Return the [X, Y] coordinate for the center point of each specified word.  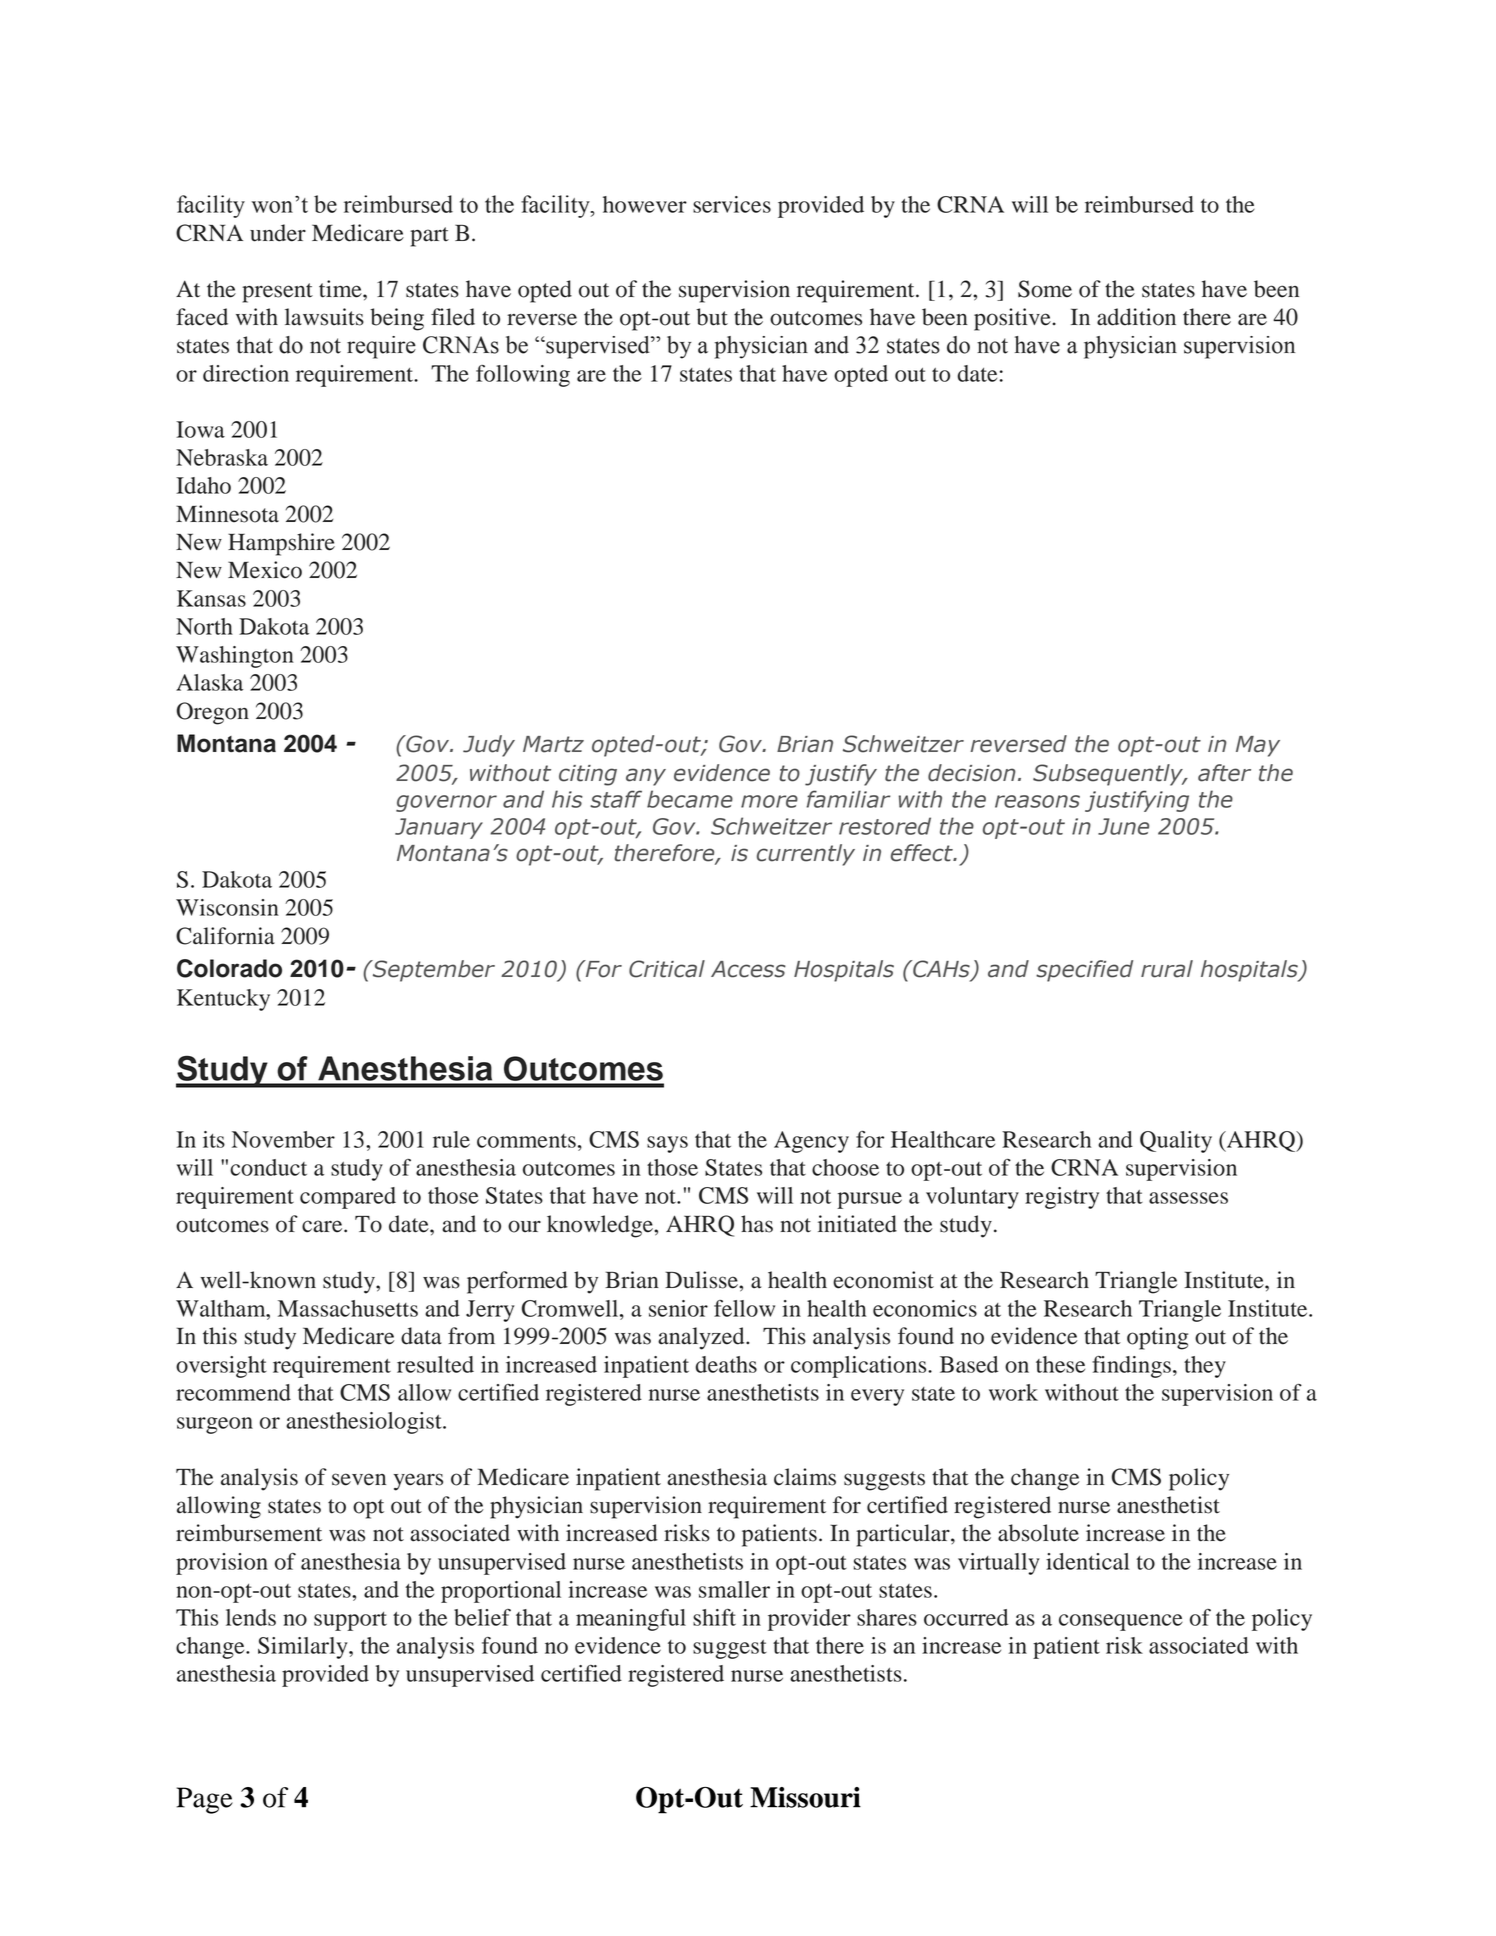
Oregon [213, 713]
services [732, 204]
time [341, 289]
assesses [1188, 1198]
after [1224, 773]
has [757, 1224]
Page [204, 1800]
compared [348, 1198]
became [690, 799]
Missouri [805, 1797]
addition [1136, 317]
